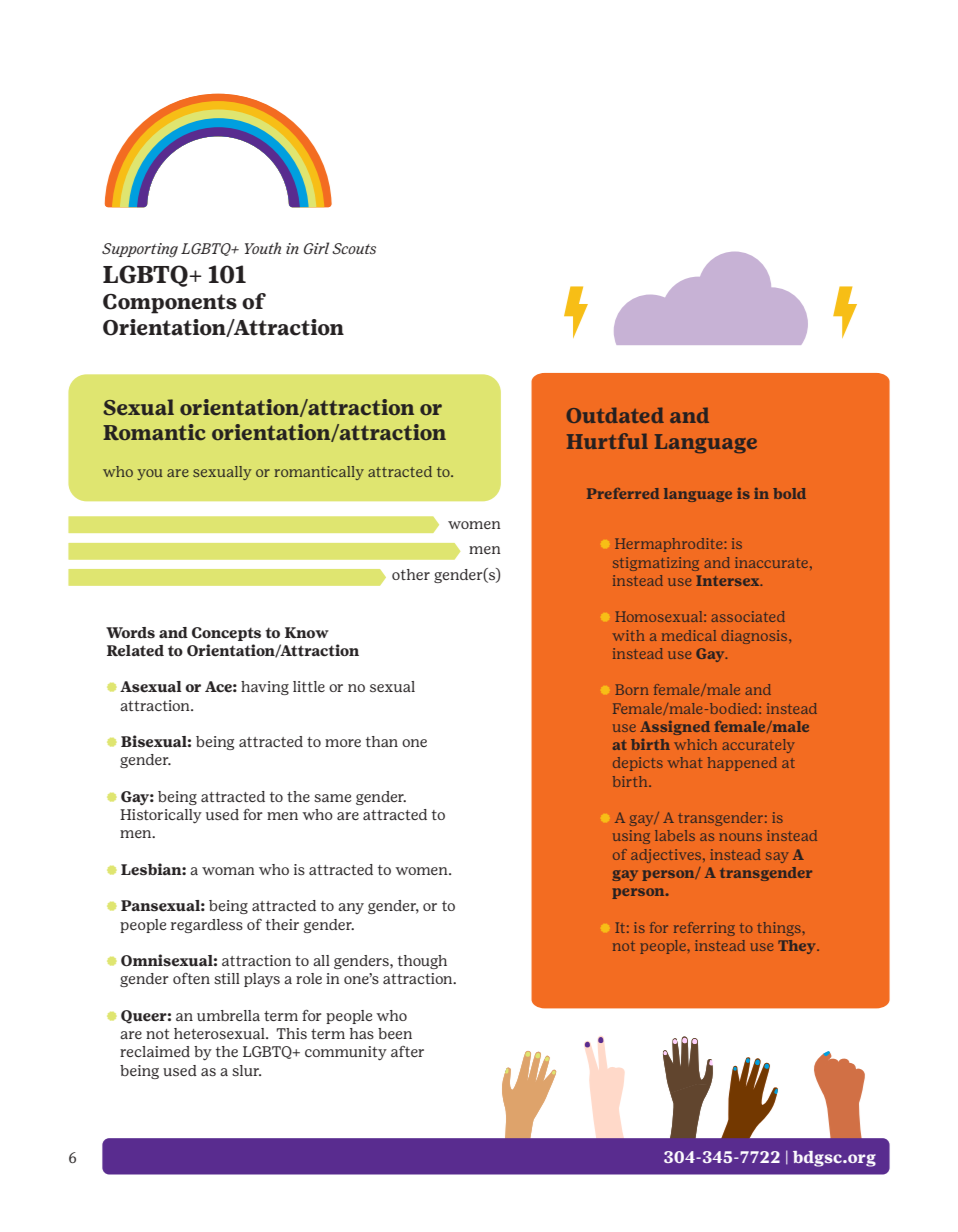  I want to click on Scouts, so click(354, 248).
